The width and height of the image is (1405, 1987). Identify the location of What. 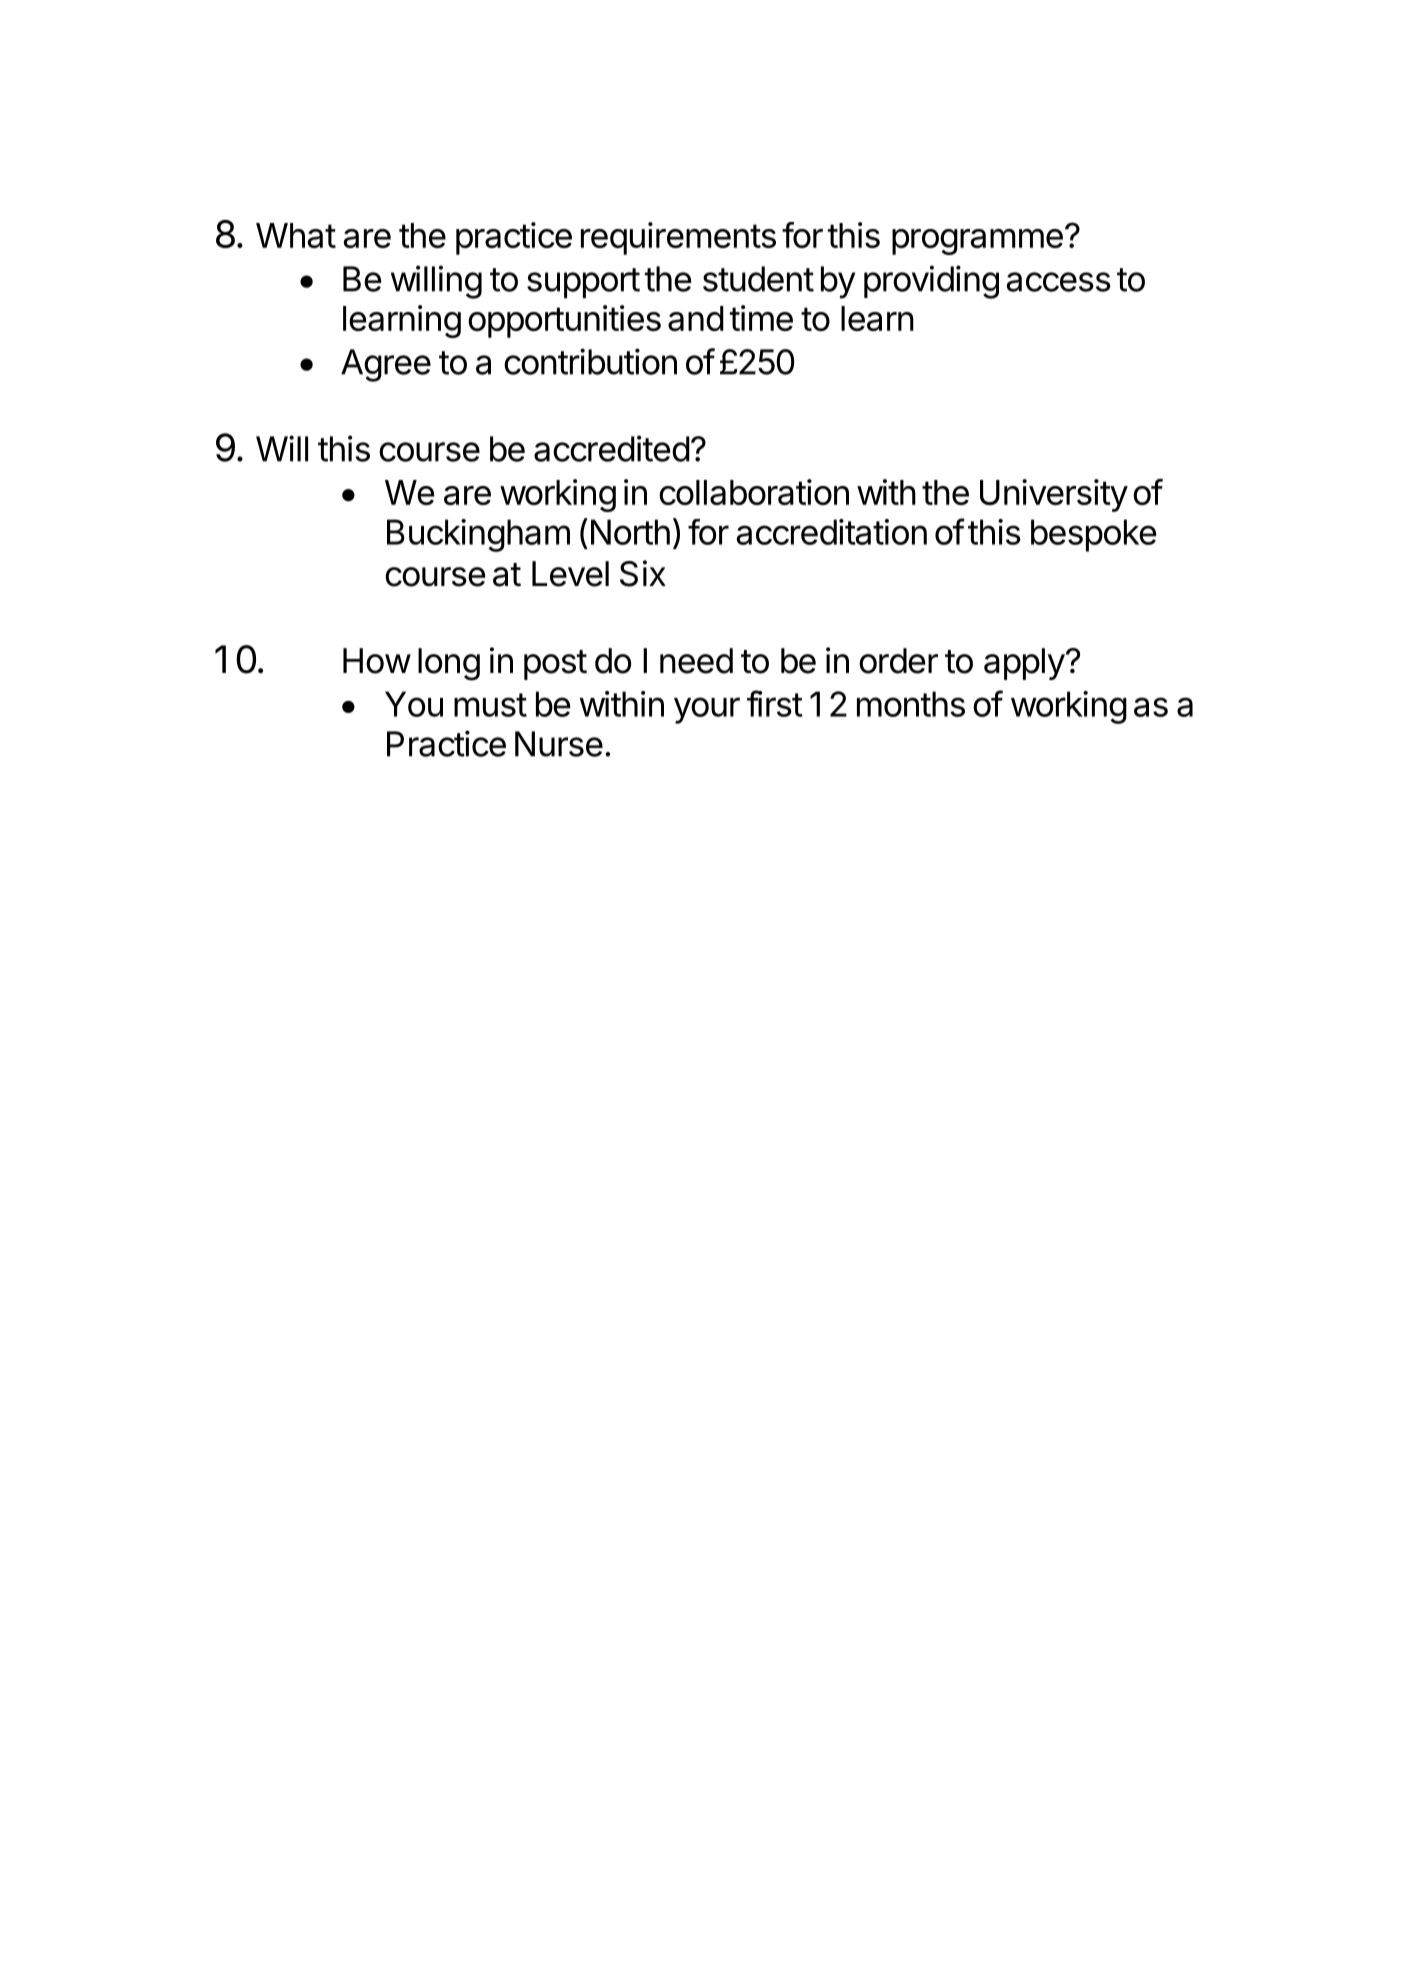
(296, 235).
